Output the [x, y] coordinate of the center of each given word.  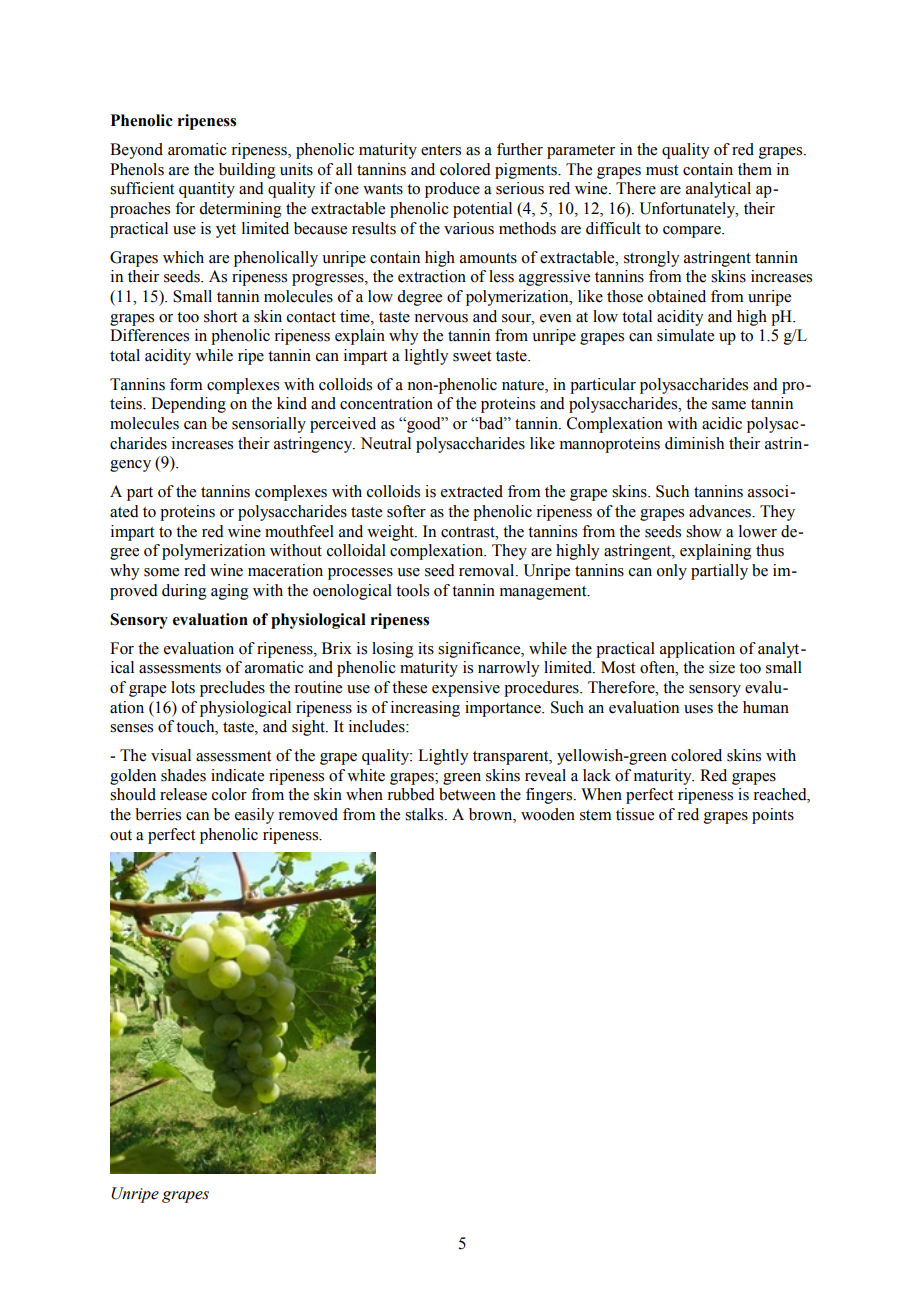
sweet [472, 356]
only [672, 572]
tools [412, 590]
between [467, 794]
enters [441, 150]
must [662, 170]
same [729, 405]
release [183, 794]
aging [230, 592]
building [247, 171]
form [186, 384]
